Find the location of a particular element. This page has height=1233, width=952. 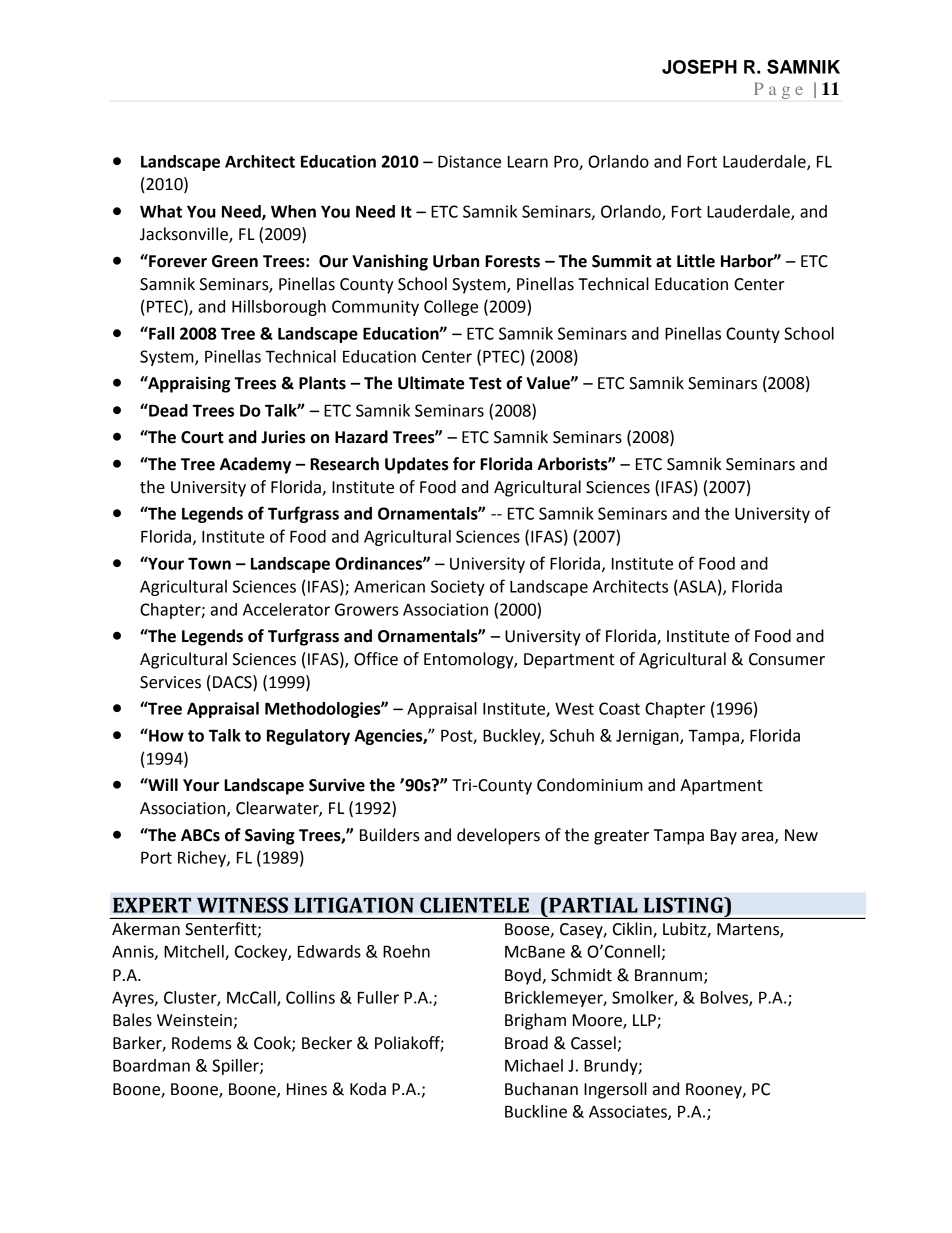

Broad is located at coordinates (526, 1043).
